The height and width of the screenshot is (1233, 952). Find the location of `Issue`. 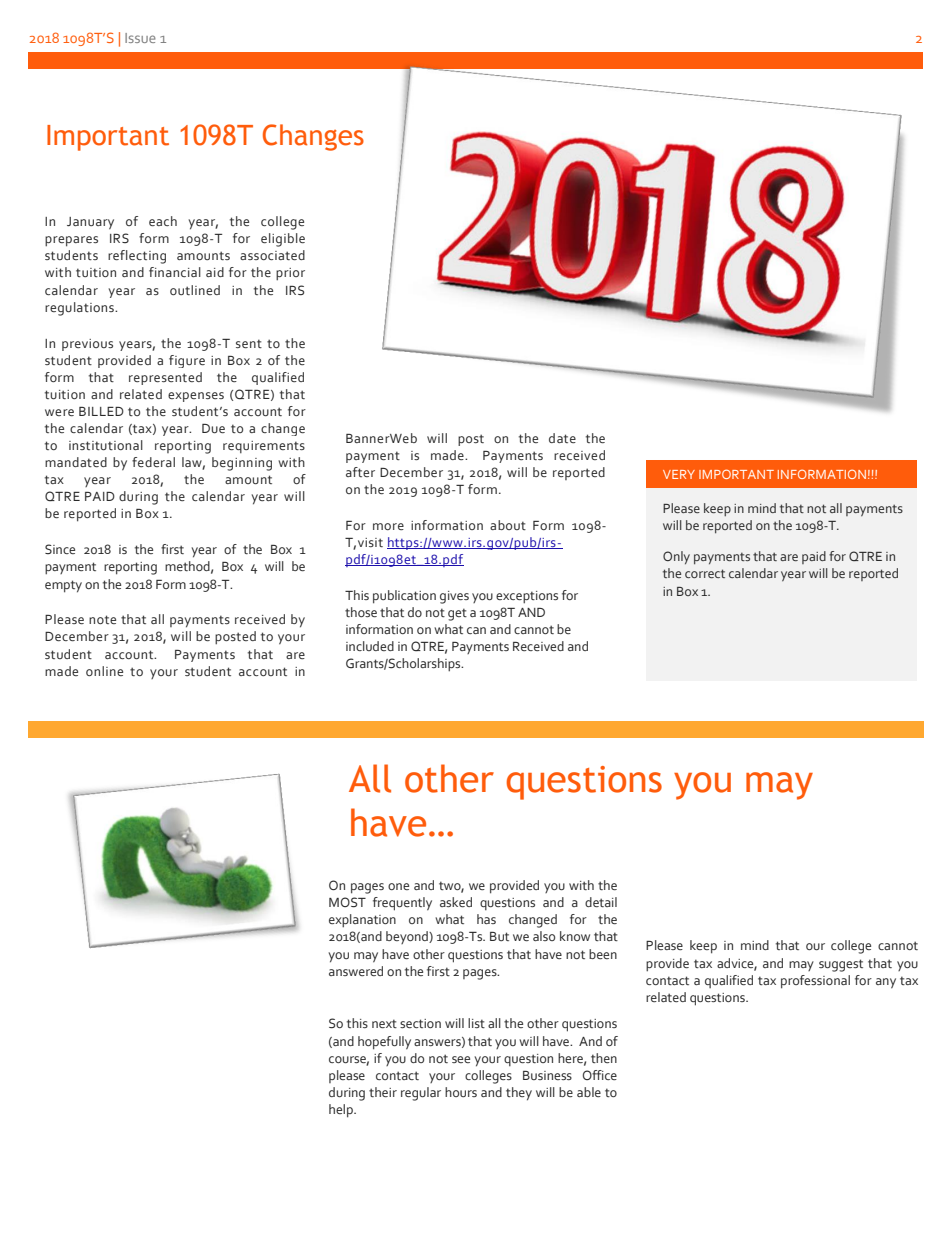

Issue is located at coordinates (140, 38).
